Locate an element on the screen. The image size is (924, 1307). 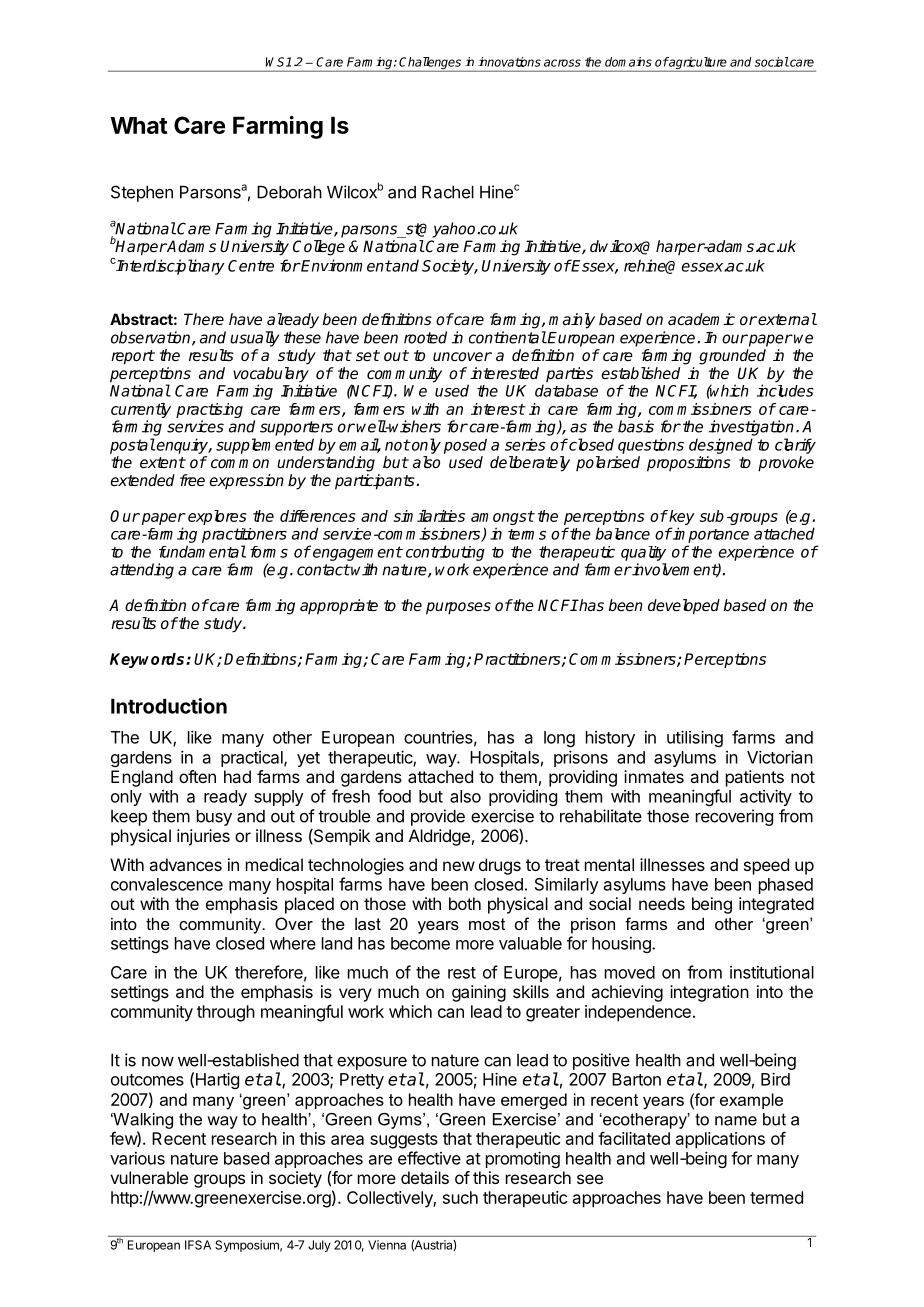
such is located at coordinates (460, 1197).
